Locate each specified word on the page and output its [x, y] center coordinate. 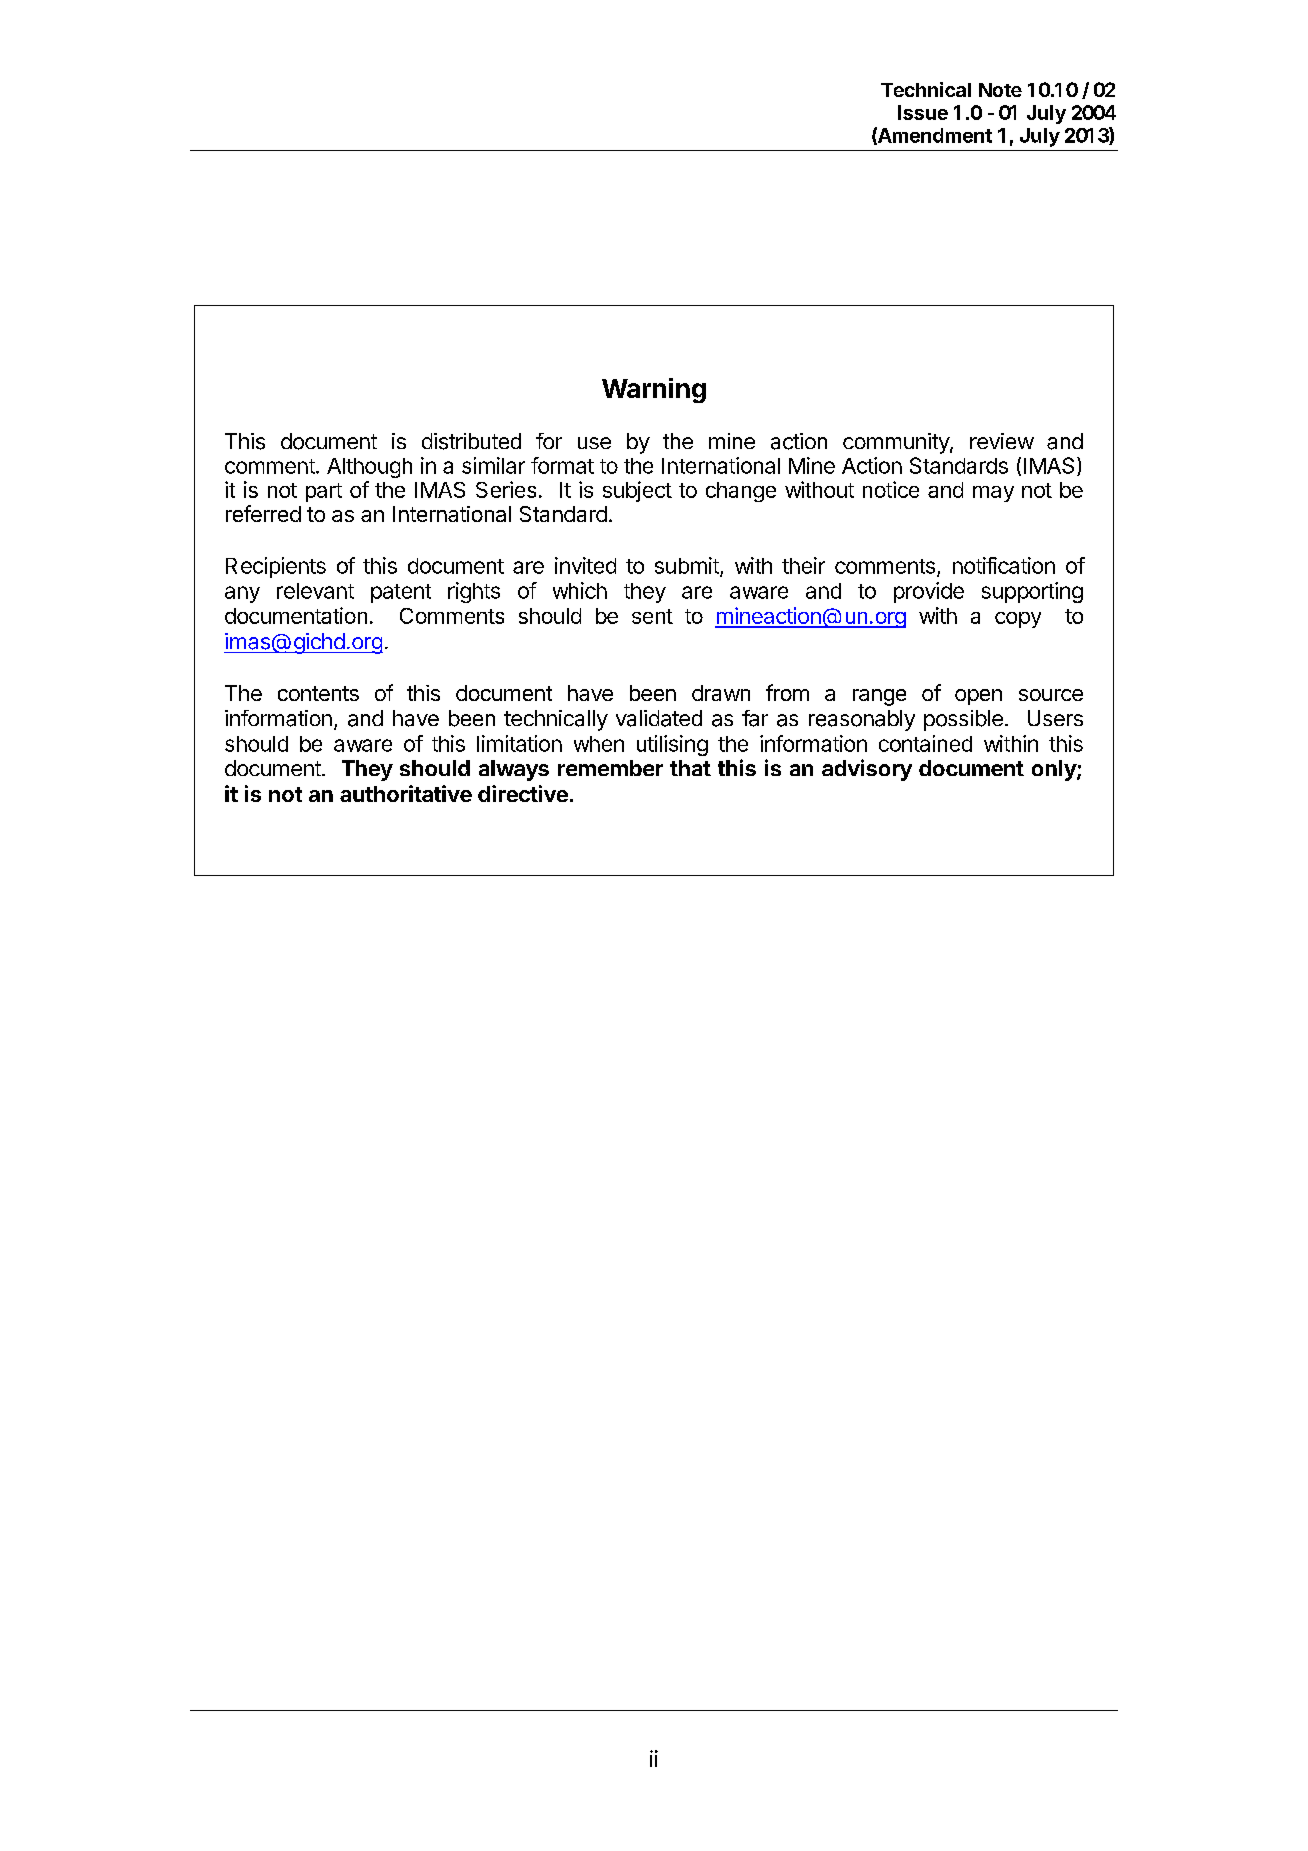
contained [925, 743]
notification [1004, 565]
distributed [471, 441]
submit [688, 566]
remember [610, 768]
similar [493, 465]
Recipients [276, 567]
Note [1000, 90]
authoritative [406, 793]
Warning [654, 390]
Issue [923, 112]
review [1002, 441]
